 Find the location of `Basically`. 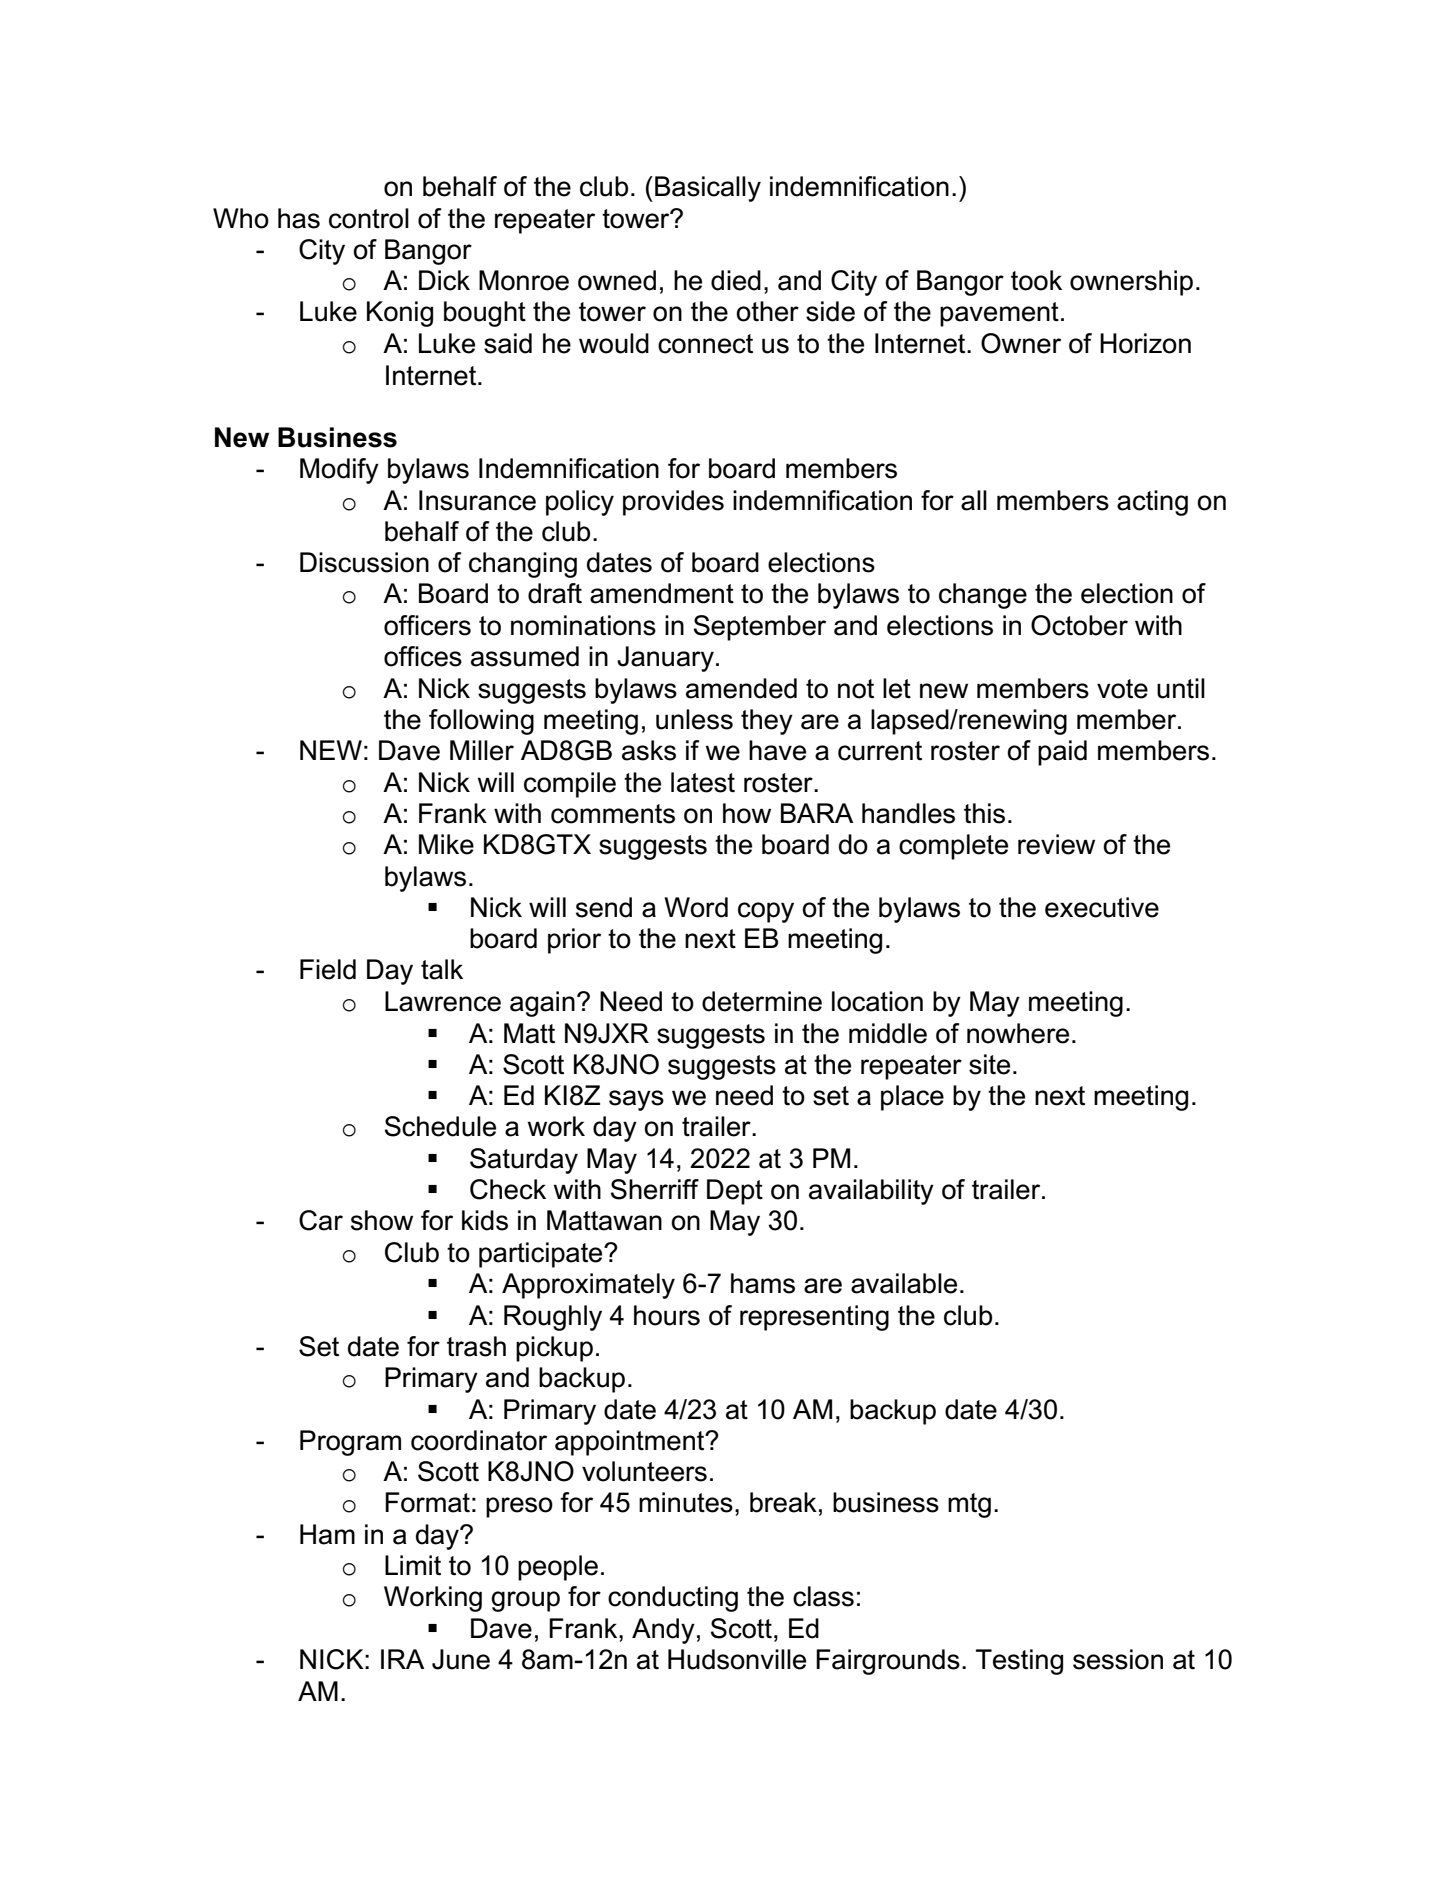

Basically is located at coordinates (708, 189).
